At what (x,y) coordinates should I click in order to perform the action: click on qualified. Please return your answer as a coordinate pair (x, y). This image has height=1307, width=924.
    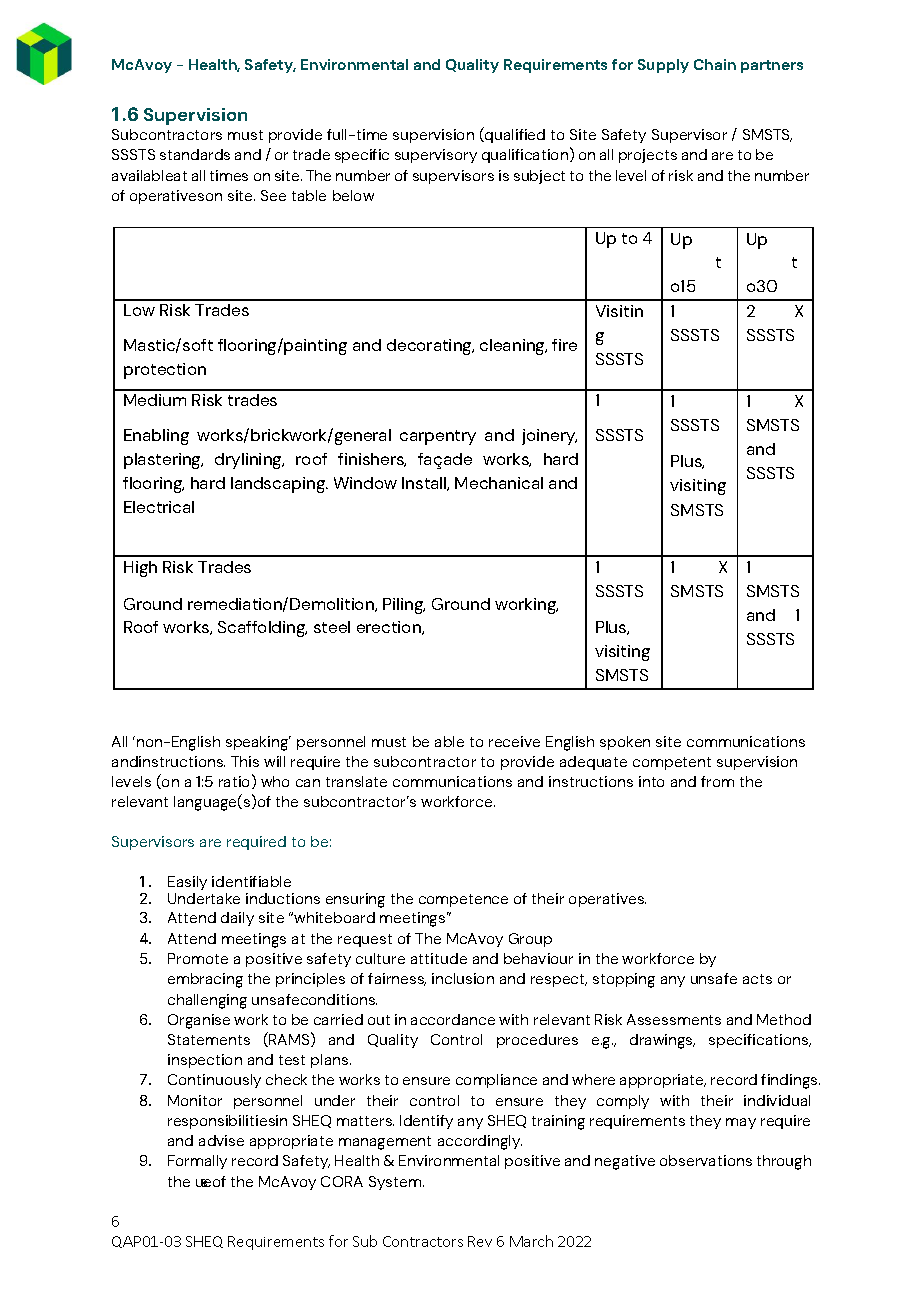
    Looking at the image, I should click on (514, 135).
